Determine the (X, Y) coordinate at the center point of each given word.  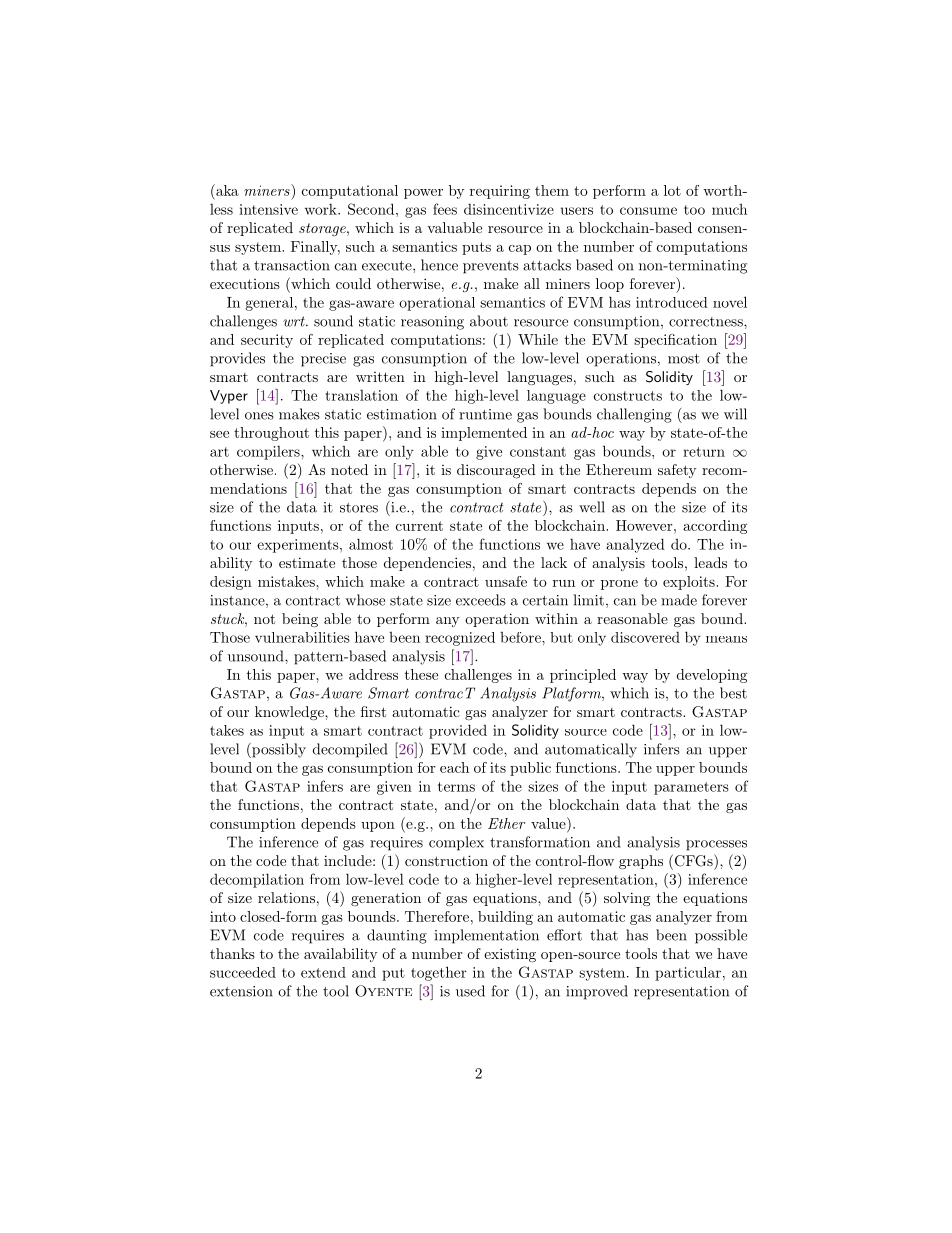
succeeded (243, 972)
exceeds (481, 600)
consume (648, 211)
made (679, 600)
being (300, 620)
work (322, 209)
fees (445, 209)
